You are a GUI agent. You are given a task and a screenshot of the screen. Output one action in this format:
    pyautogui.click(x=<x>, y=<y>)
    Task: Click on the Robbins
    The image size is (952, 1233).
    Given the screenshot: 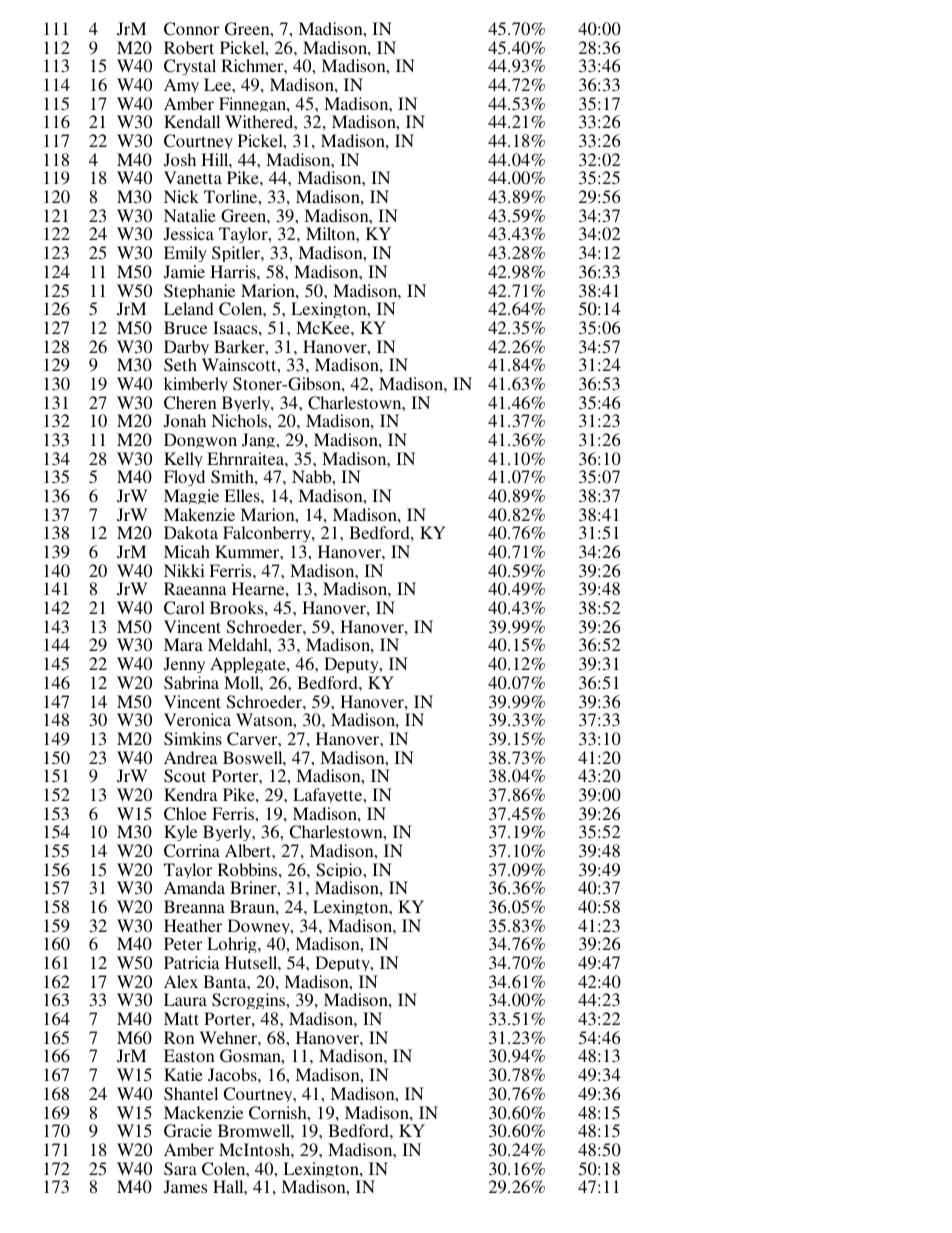 What is the action you would take?
    pyautogui.click(x=249, y=869)
